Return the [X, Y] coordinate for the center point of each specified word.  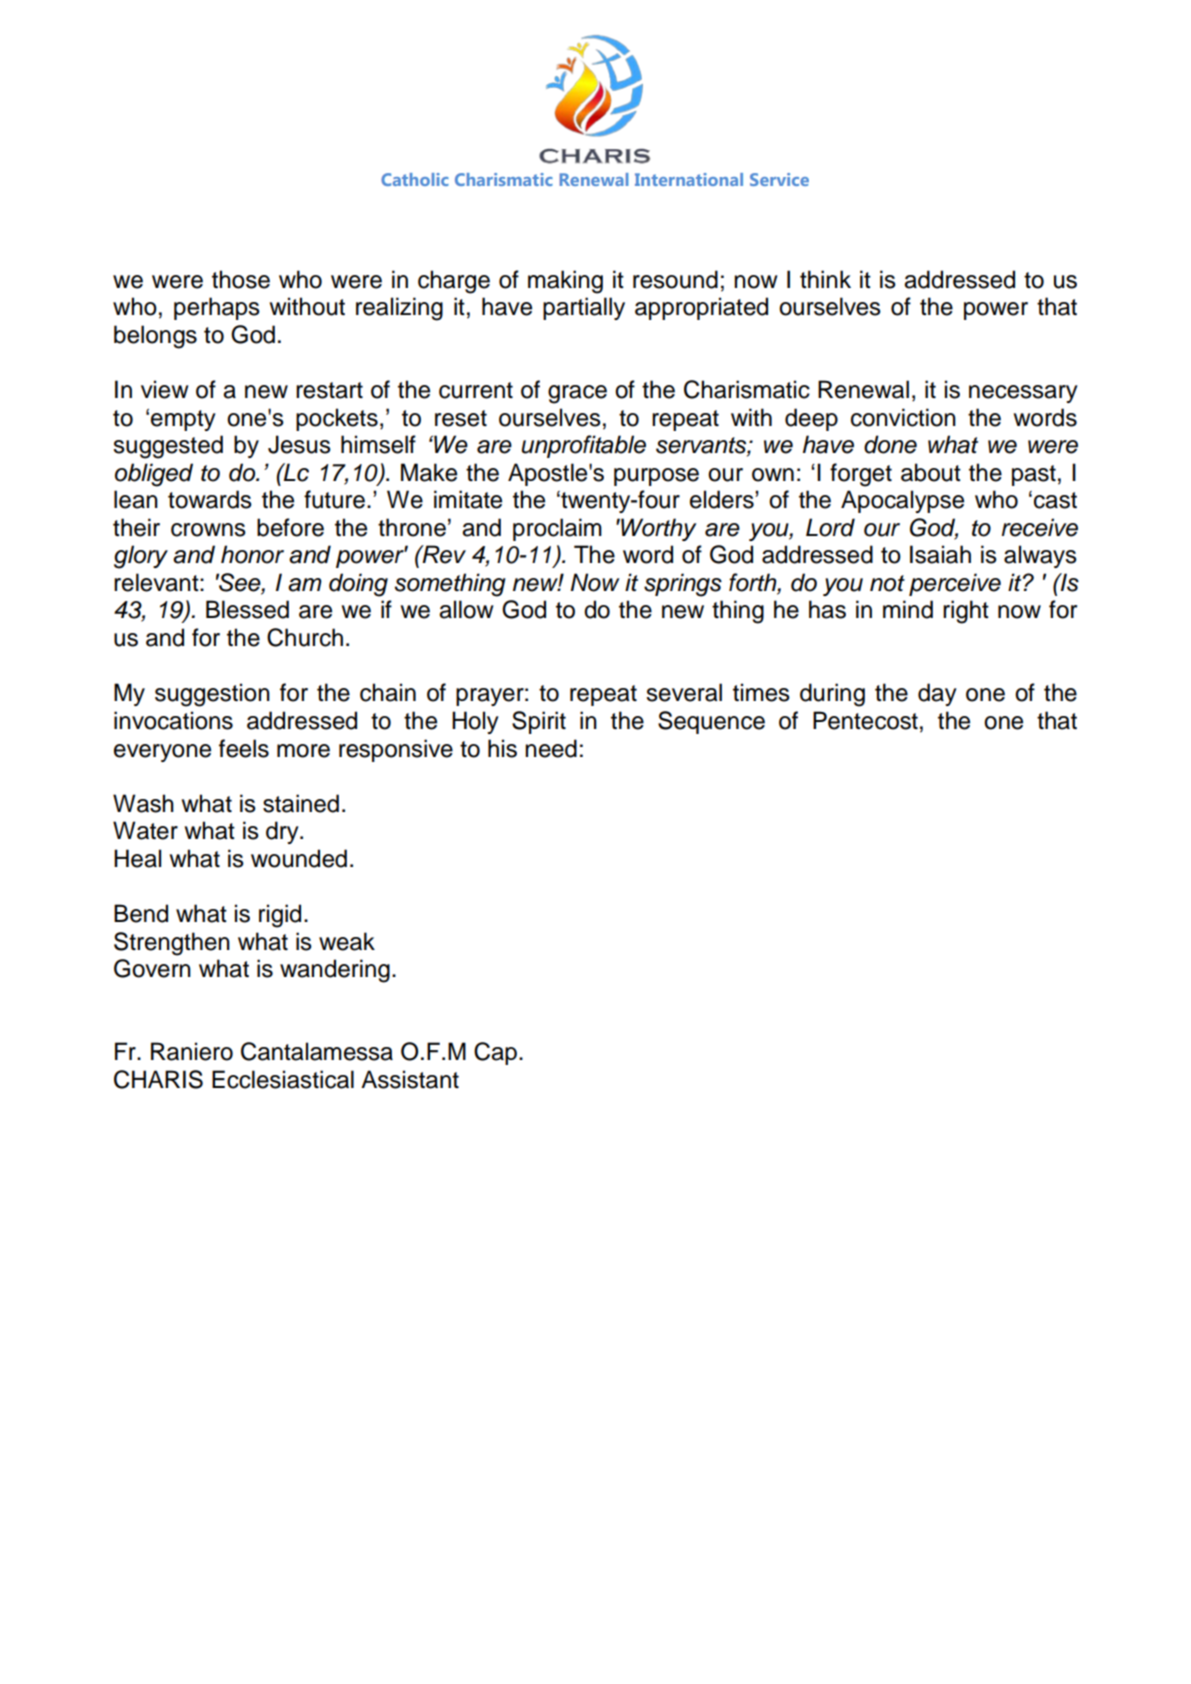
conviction [903, 417]
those [241, 279]
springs [683, 585]
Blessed [247, 609]
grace [577, 394]
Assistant [410, 1079]
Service [779, 179]
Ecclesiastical [283, 1079]
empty [183, 420]
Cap [495, 1053]
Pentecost [865, 720]
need [551, 748]
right [966, 612]
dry [283, 832]
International [689, 179]
